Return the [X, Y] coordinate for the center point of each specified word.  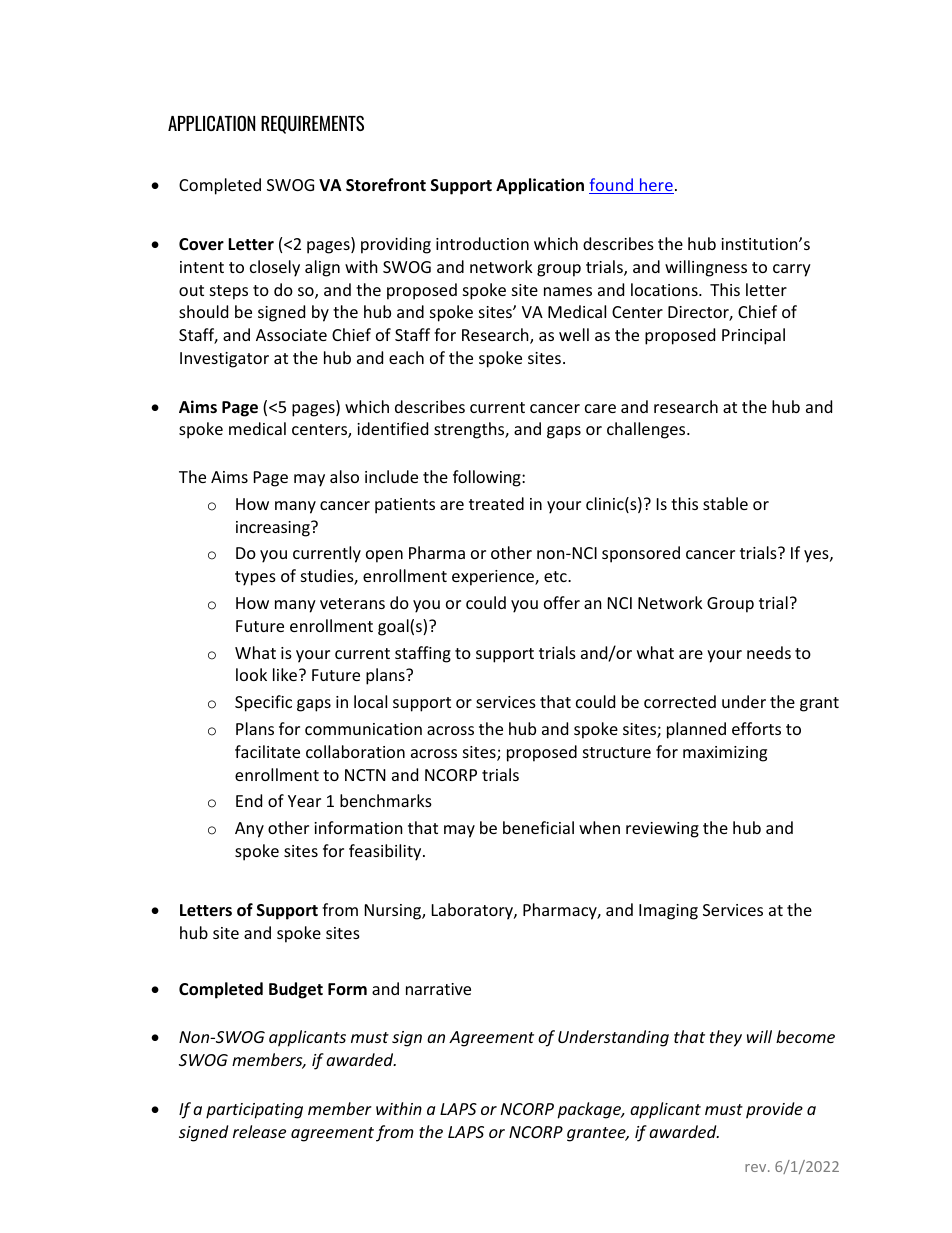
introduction [482, 243]
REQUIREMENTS [312, 124]
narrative [438, 989]
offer [562, 602]
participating [254, 1111]
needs [769, 652]
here [656, 186]
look [251, 674]
